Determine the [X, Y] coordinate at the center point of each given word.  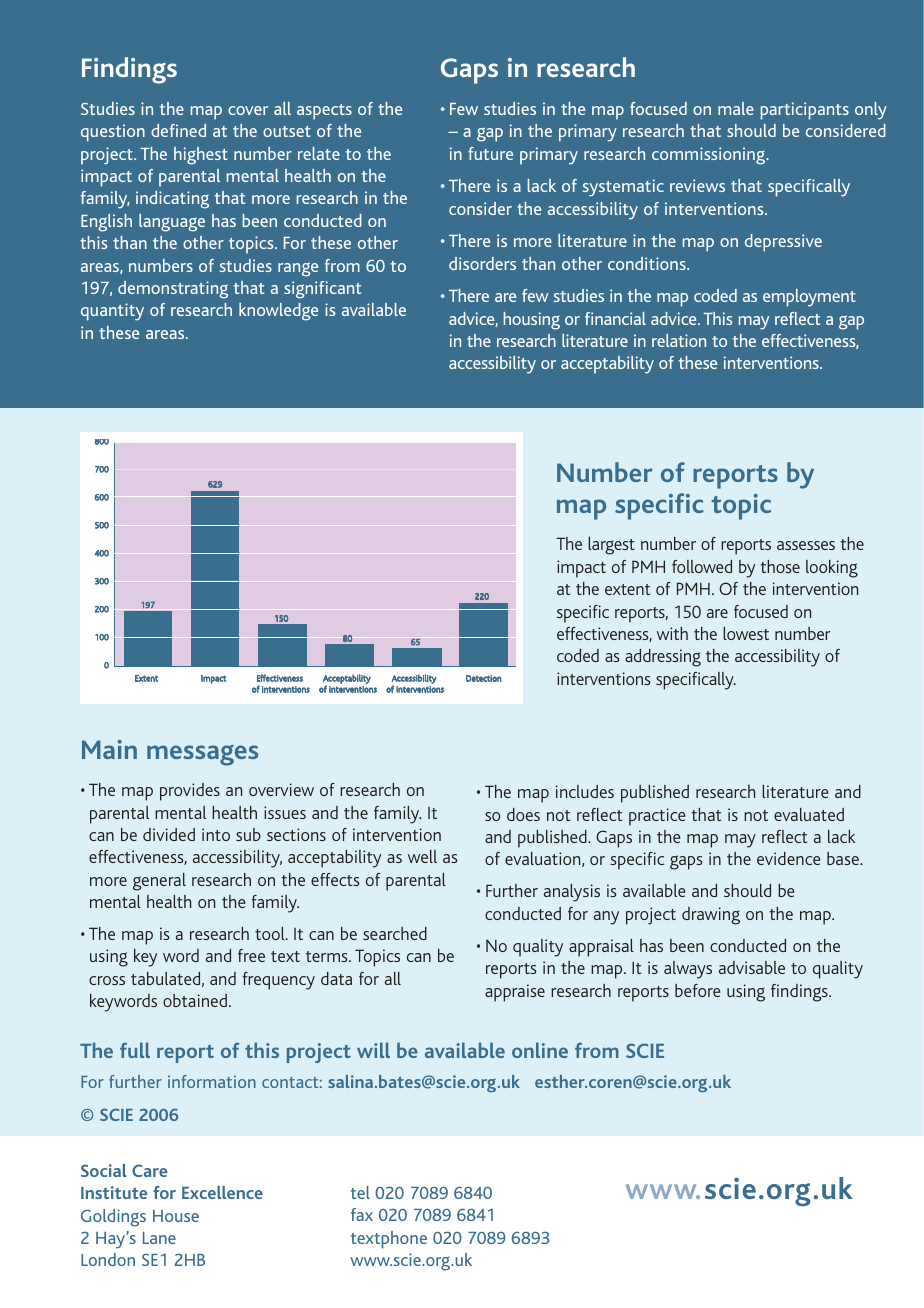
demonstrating [173, 290]
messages [202, 755]
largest [611, 546]
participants [804, 111]
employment [809, 298]
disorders [482, 263]
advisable [752, 967]
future [490, 153]
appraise [515, 993]
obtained [195, 1000]
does [523, 814]
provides [190, 792]
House [176, 1216]
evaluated [809, 814]
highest [201, 156]
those [780, 566]
